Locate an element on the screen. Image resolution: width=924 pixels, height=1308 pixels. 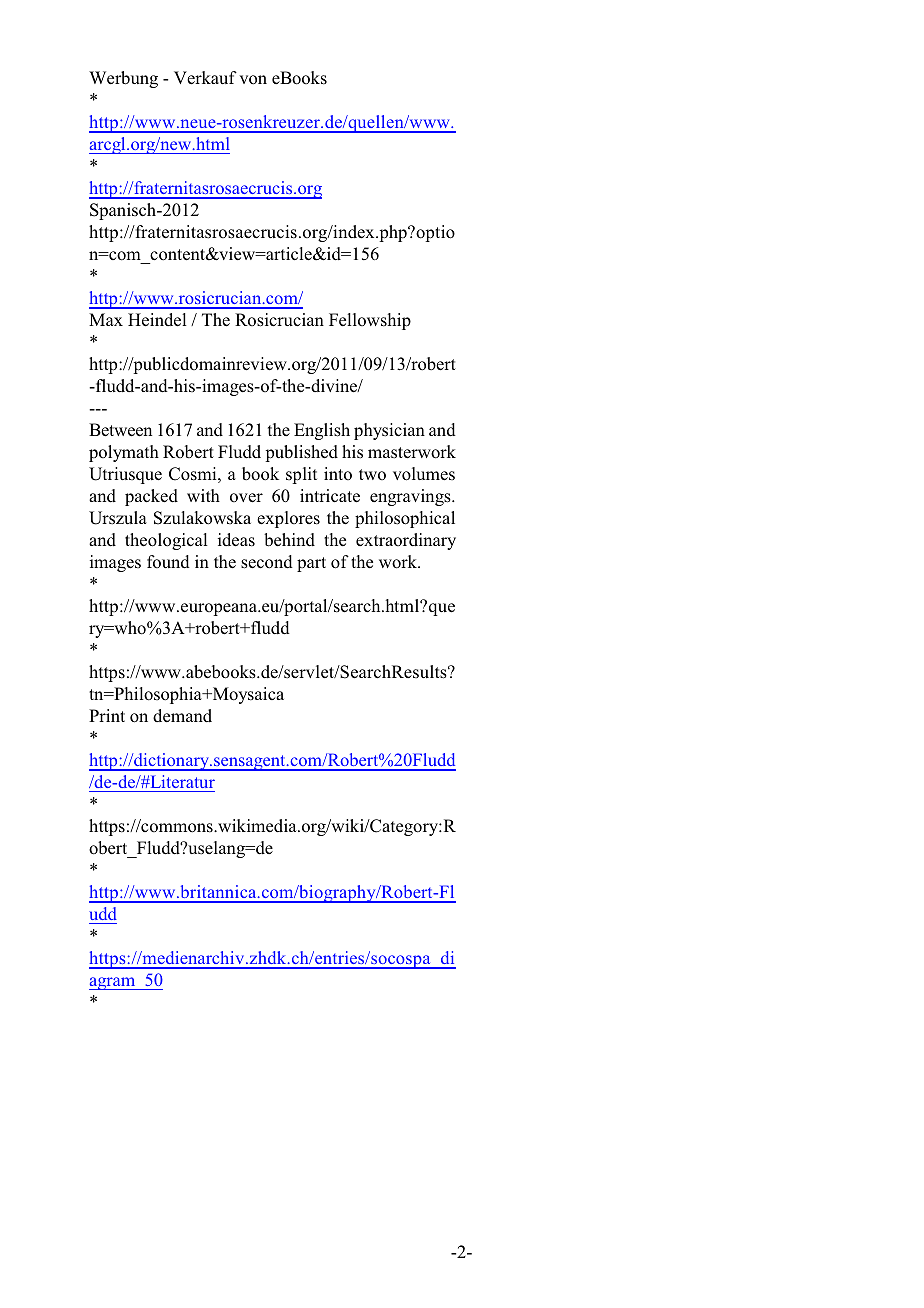
physician is located at coordinates (389, 431).
